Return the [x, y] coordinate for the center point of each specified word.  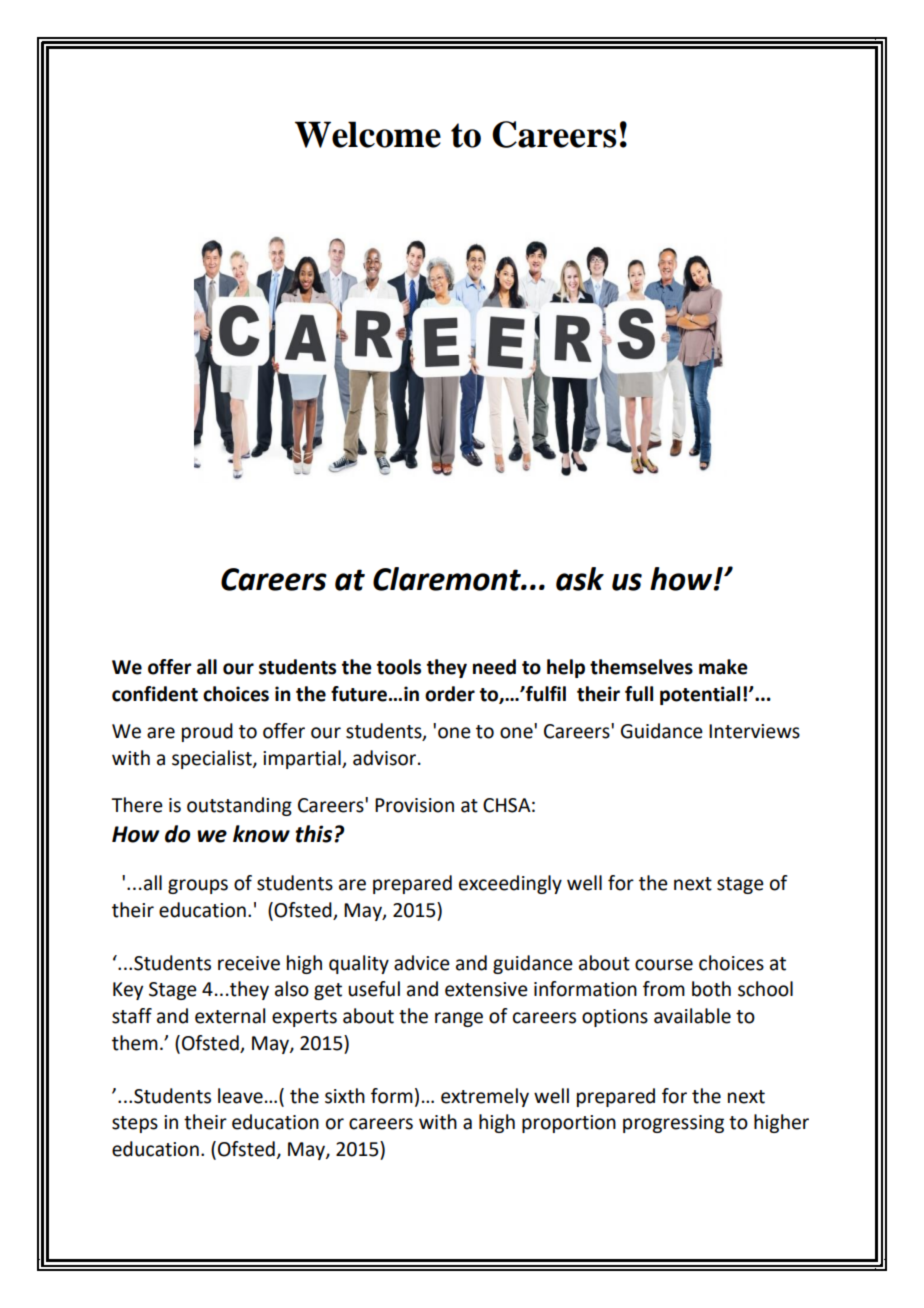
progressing [673, 1124]
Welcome [368, 134]
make [723, 667]
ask [580, 579]
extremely [485, 1097]
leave [240, 1096]
